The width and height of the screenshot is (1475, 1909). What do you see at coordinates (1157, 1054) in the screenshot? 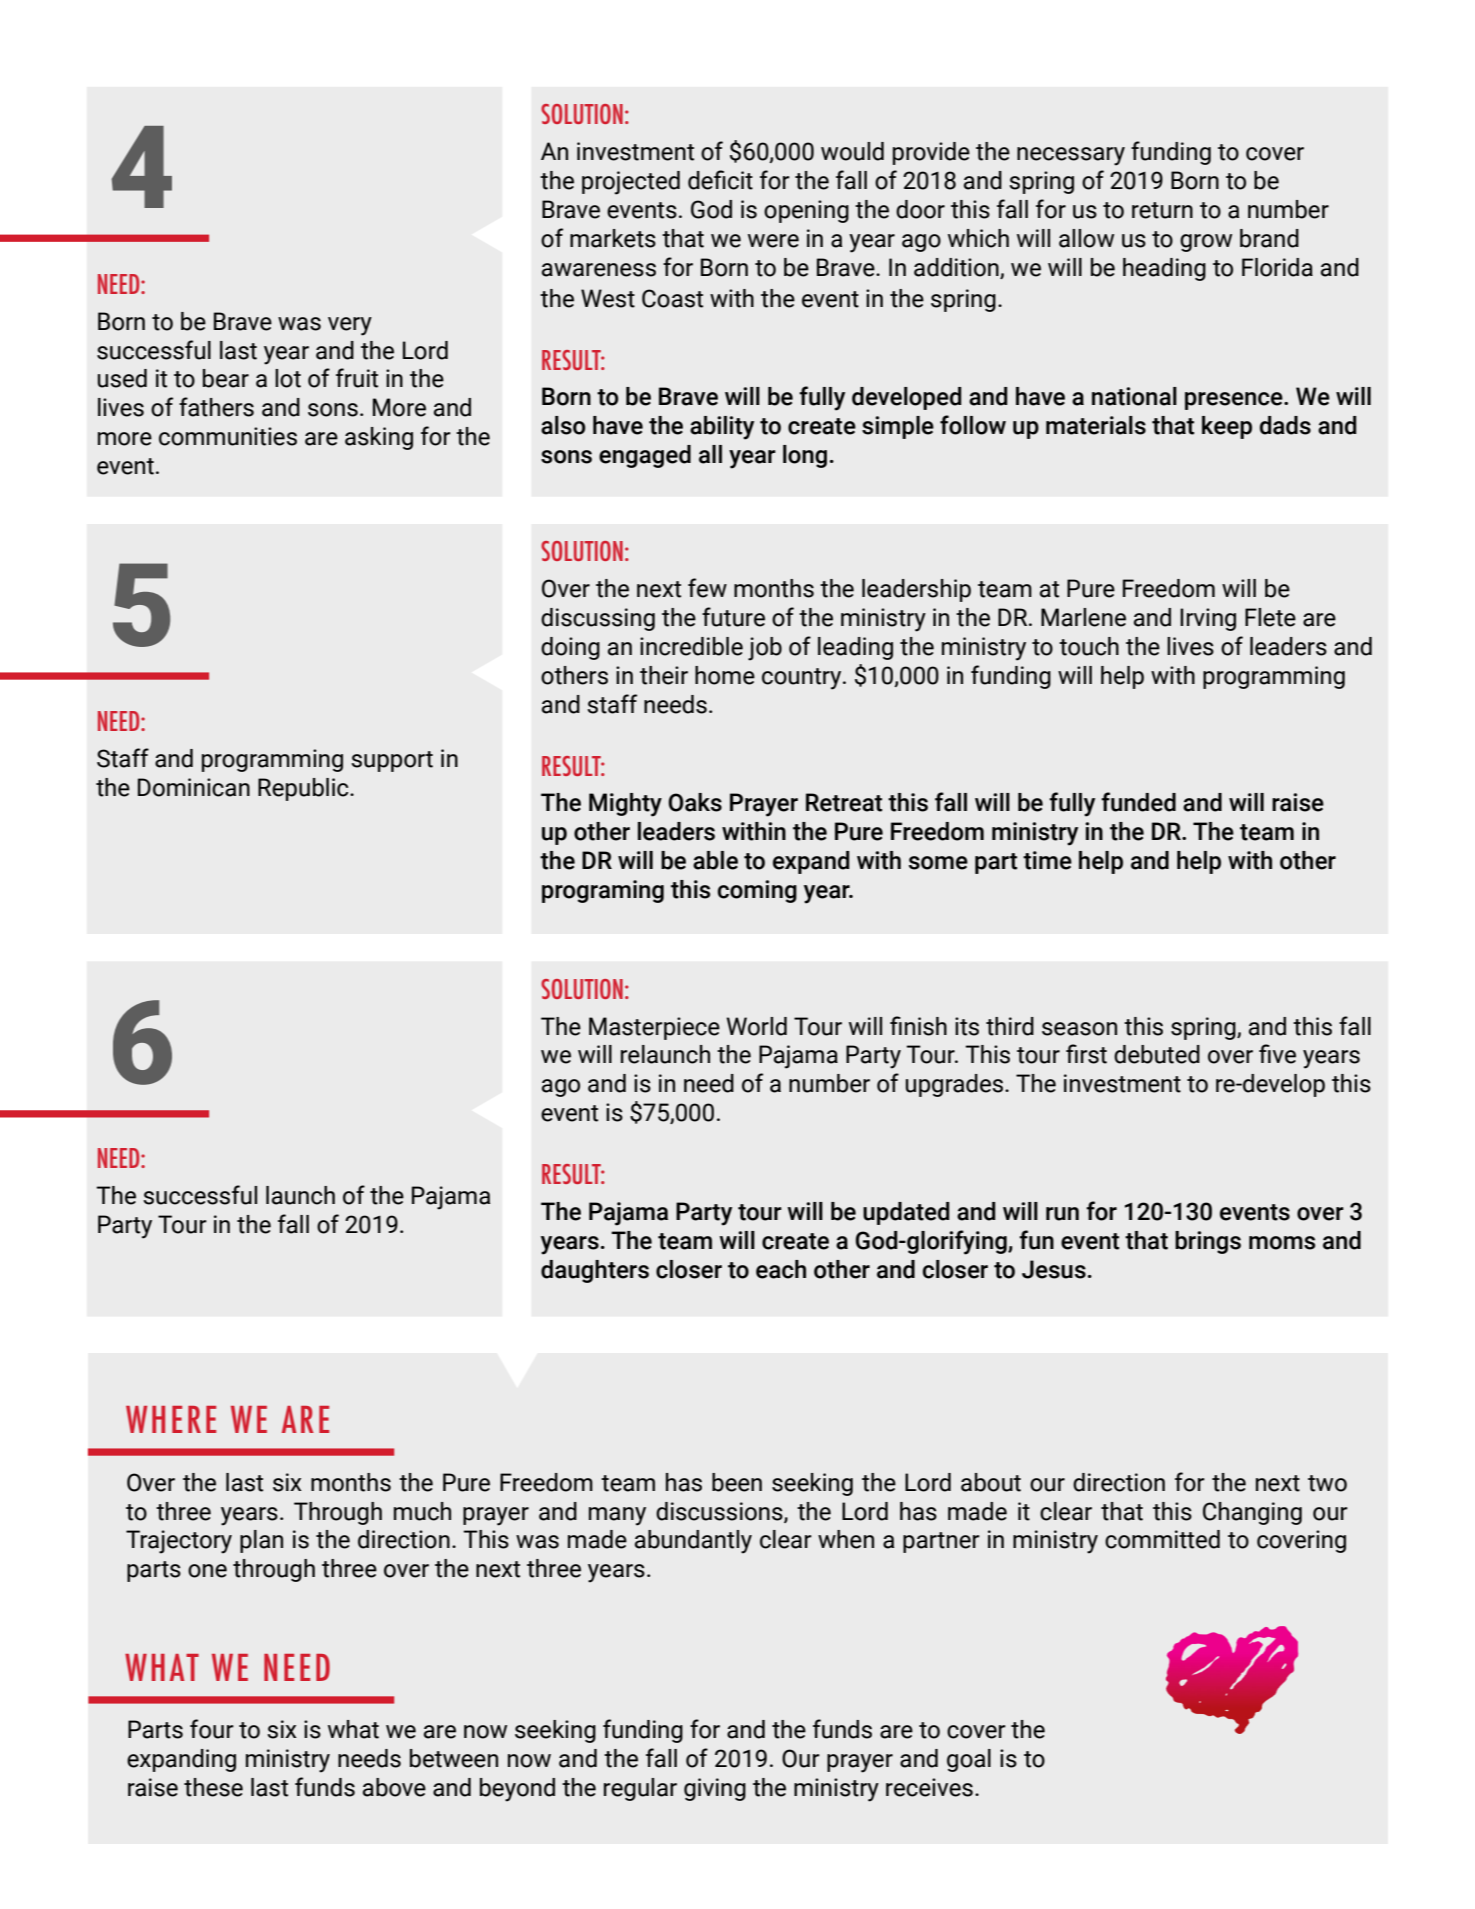
I see `debuted` at bounding box center [1157, 1054].
